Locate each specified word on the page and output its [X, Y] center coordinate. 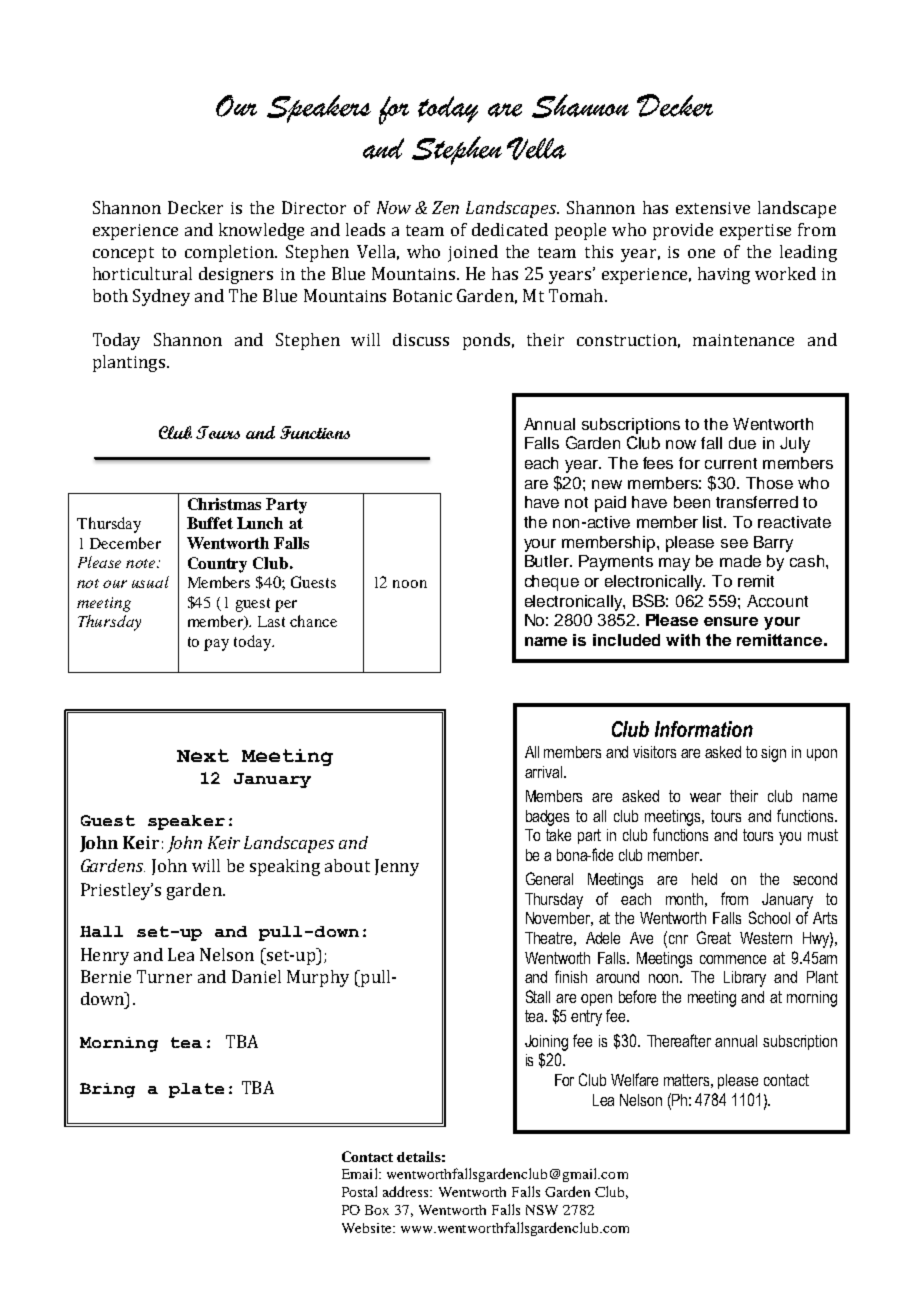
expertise [755, 232]
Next [203, 755]
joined [473, 253]
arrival [545, 772]
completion [230, 253]
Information [704, 729]
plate [196, 1090]
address [407, 1191]
